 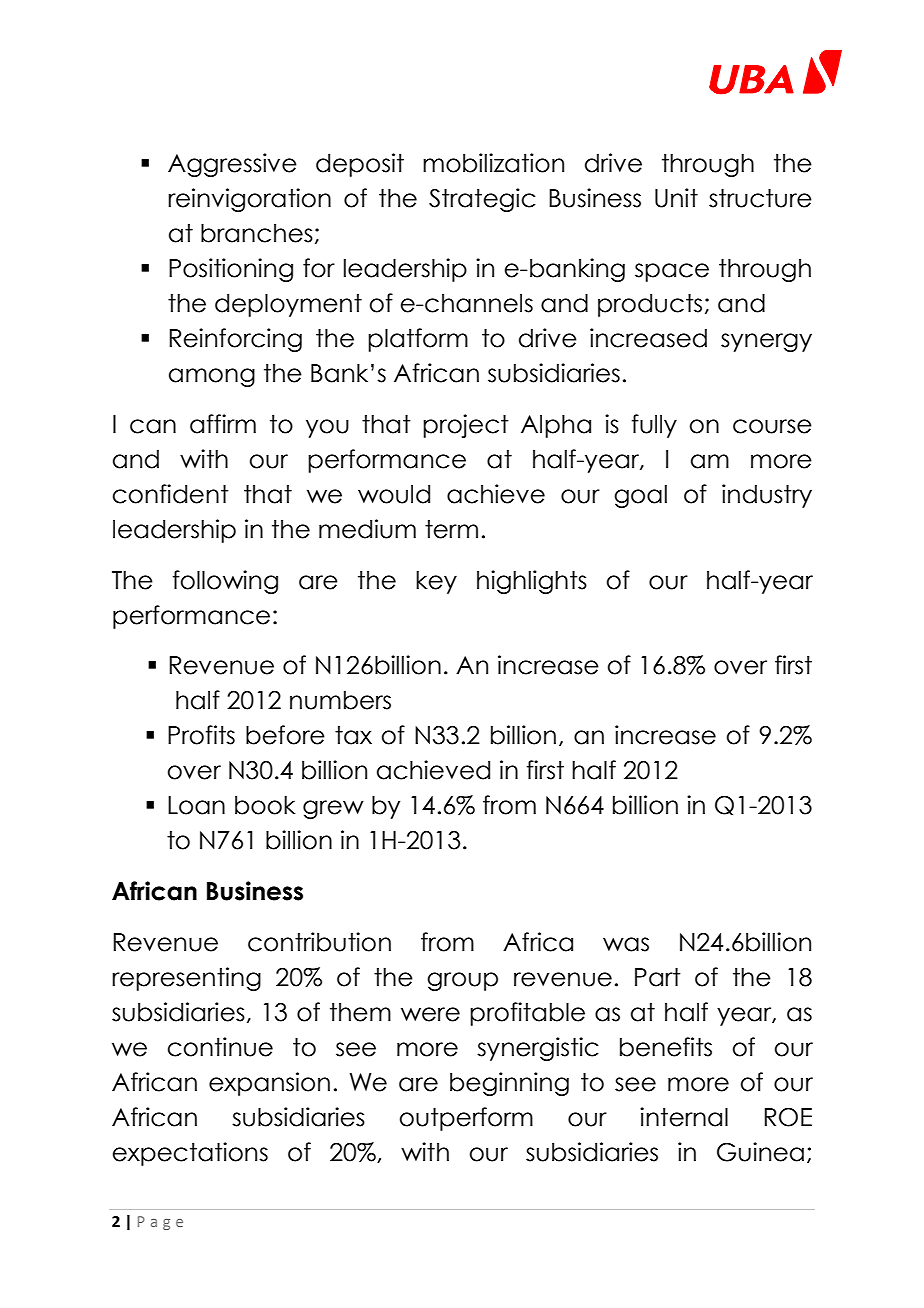 I want to click on confident, so click(x=171, y=494).
